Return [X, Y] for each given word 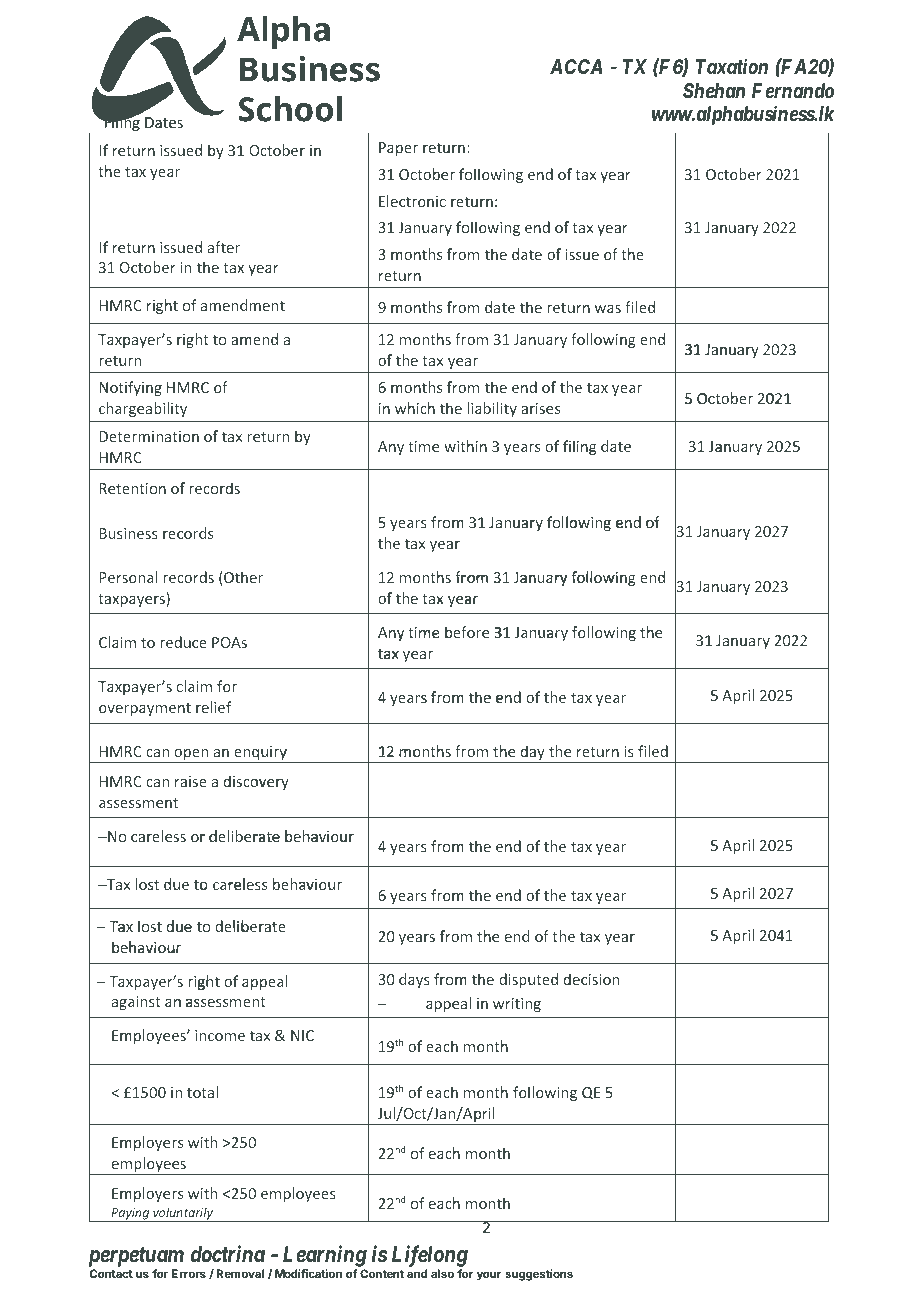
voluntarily [183, 1214]
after [224, 247]
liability [492, 409]
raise [191, 781]
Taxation [732, 66]
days [414, 980]
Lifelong [430, 1256]
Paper [398, 149]
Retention [132, 488]
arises [540, 408]
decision [592, 979]
